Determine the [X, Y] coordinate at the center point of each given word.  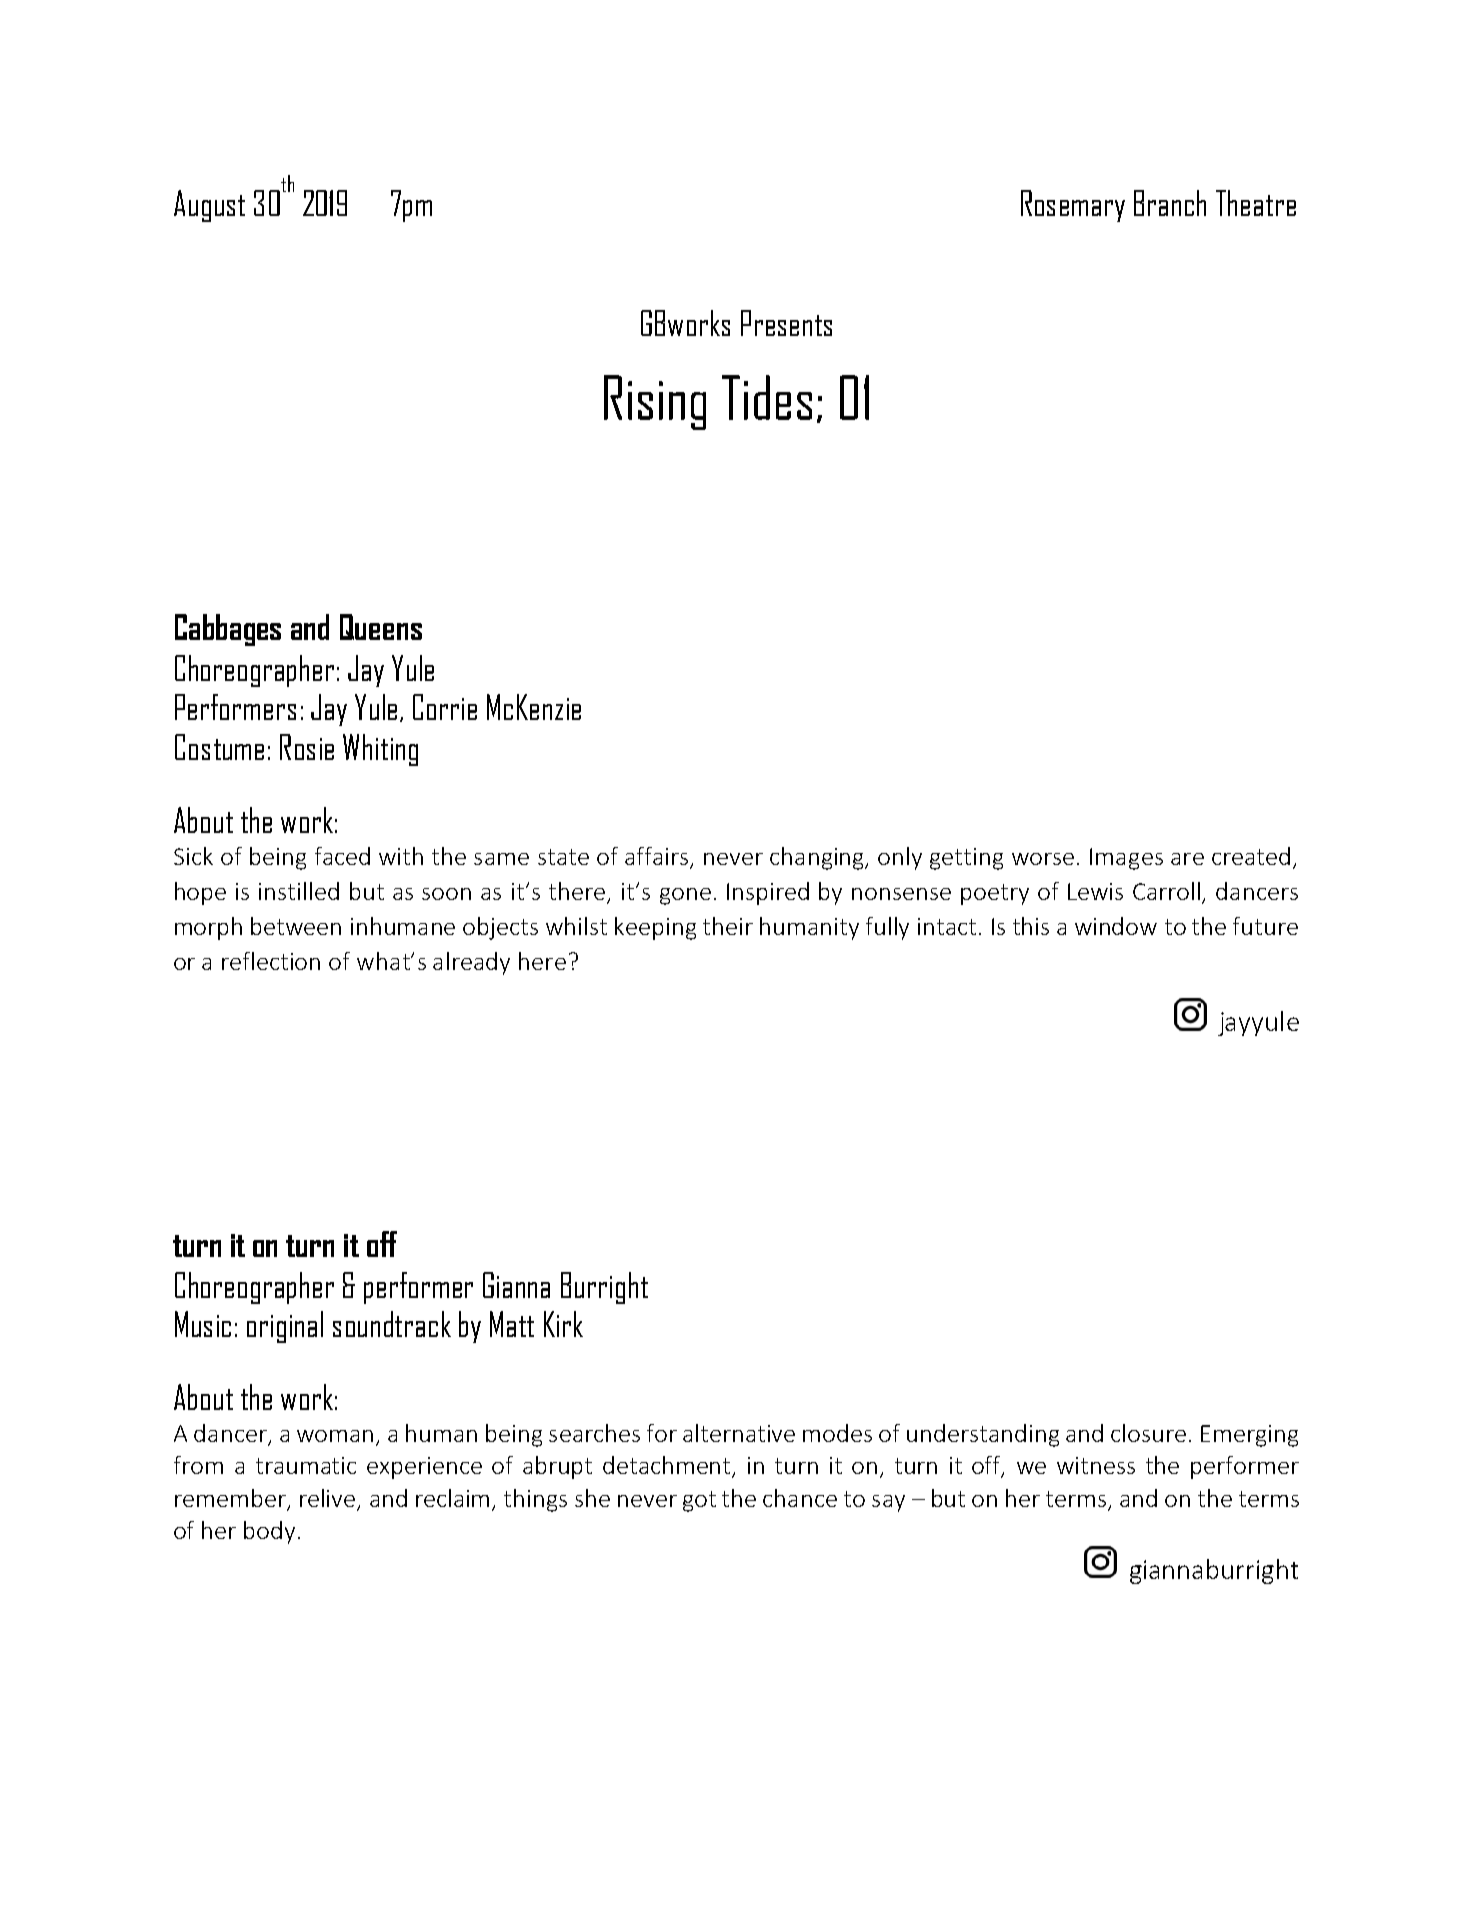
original [285, 1327]
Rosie [307, 747]
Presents [786, 323]
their [728, 926]
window [1116, 926]
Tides [767, 397]
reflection [271, 961]
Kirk [563, 1324]
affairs [658, 857]
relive [327, 1498]
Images [1126, 859]
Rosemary [1073, 206]
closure [1148, 1433]
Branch [1170, 203]
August [209, 206]
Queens [381, 627]
